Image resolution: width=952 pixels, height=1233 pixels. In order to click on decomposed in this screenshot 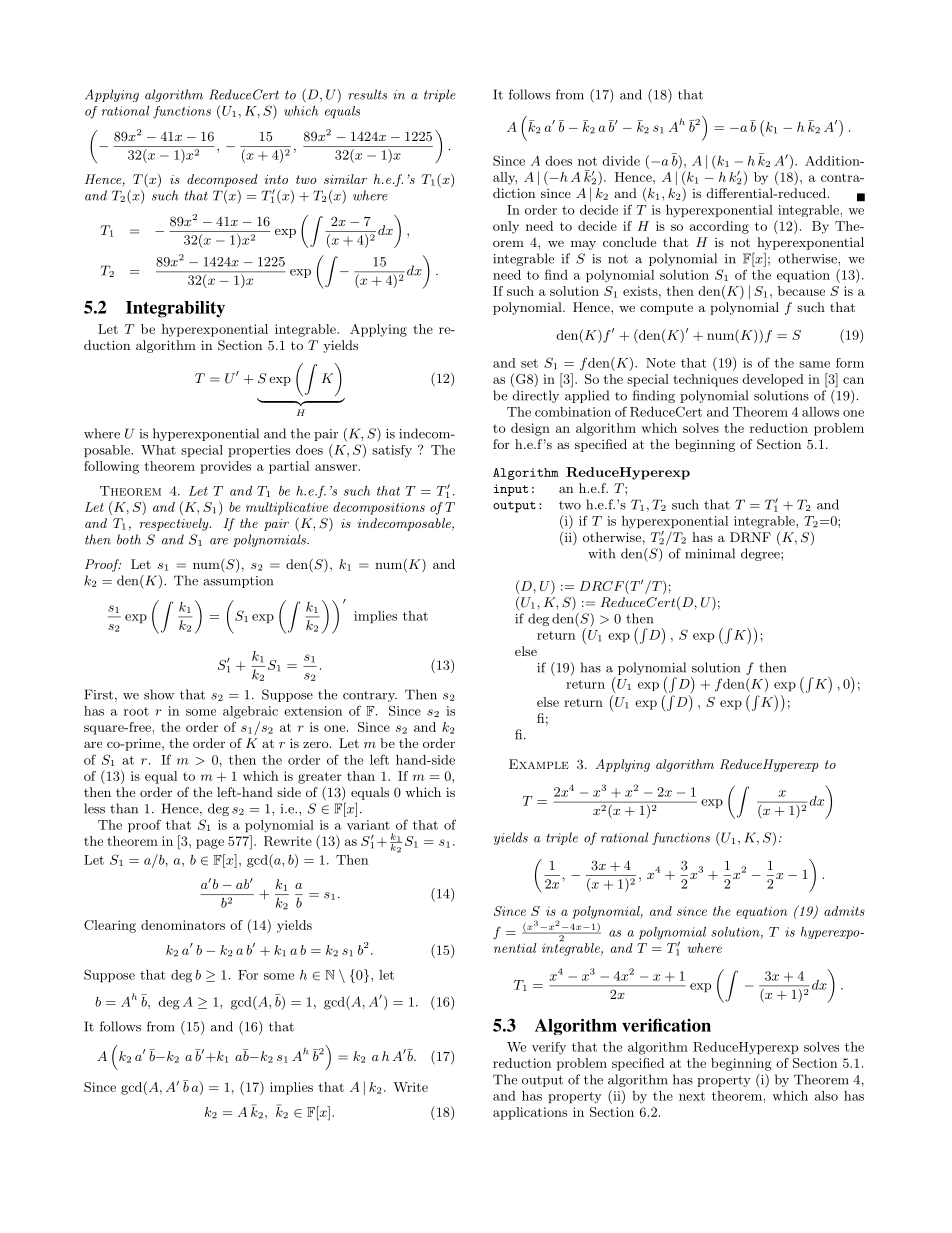, I will do `click(222, 180)`.
